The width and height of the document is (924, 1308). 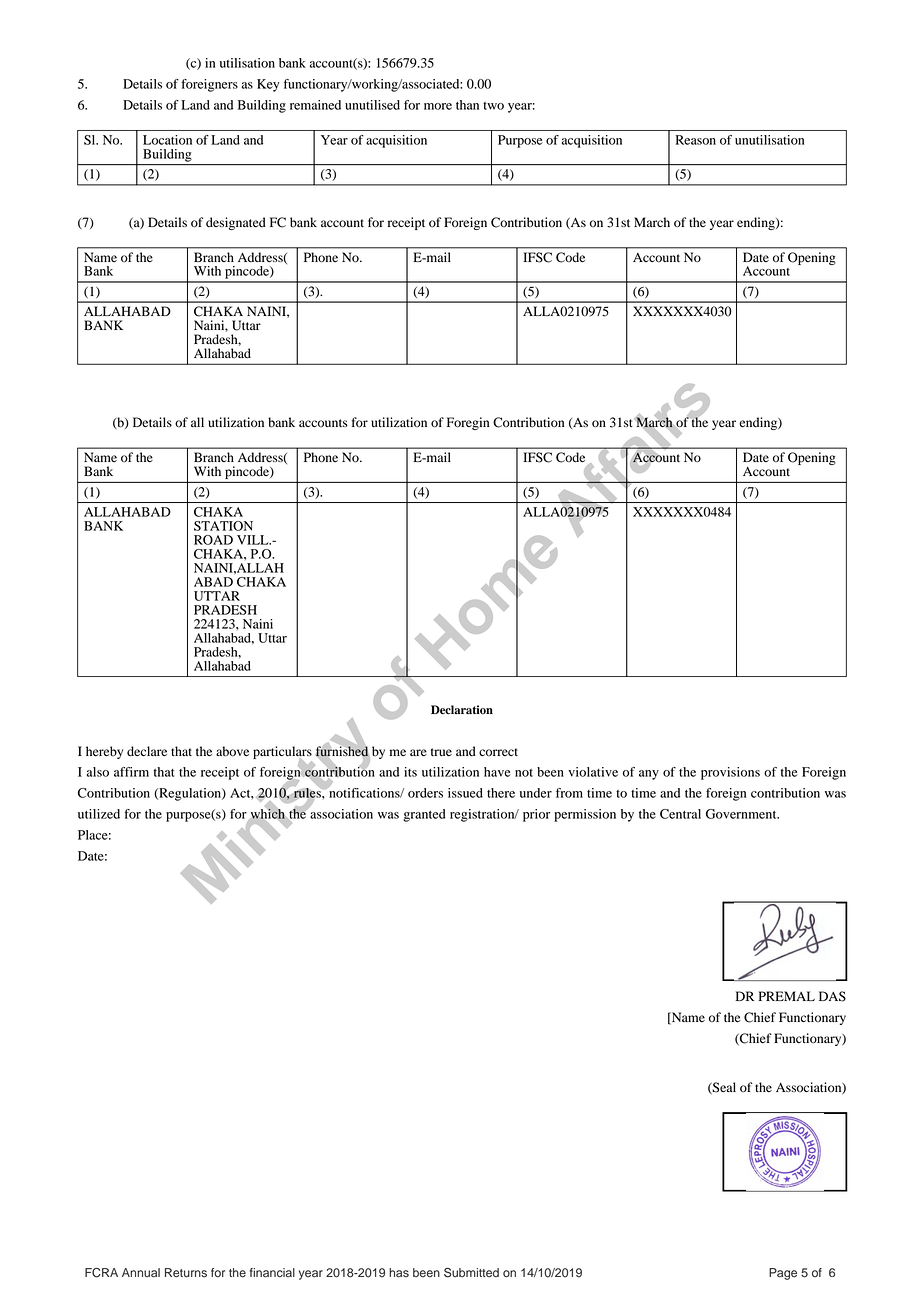 What do you see at coordinates (471, 1273) in the document?
I see `Submitted` at bounding box center [471, 1273].
